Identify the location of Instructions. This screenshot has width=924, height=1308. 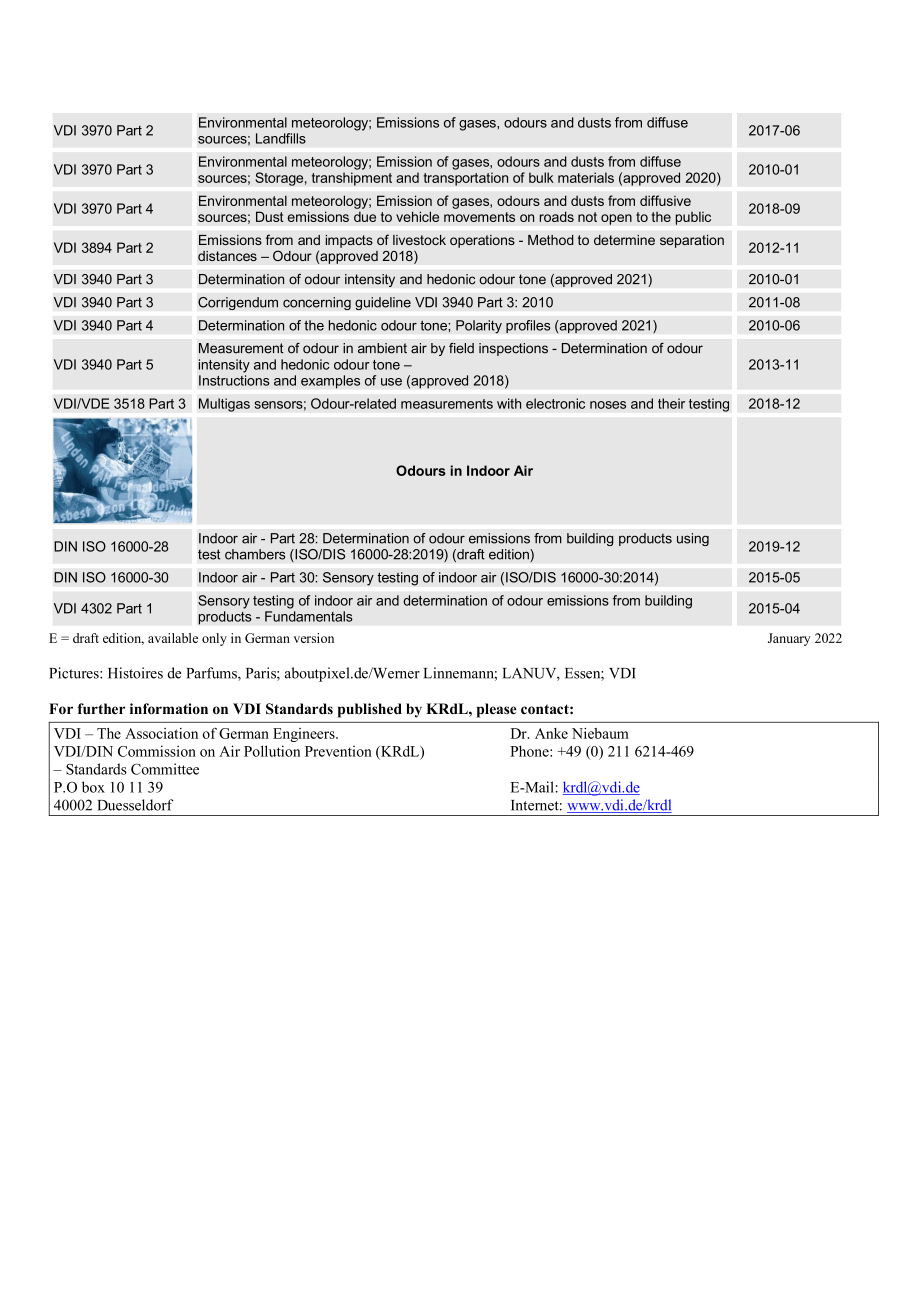
(234, 380).
